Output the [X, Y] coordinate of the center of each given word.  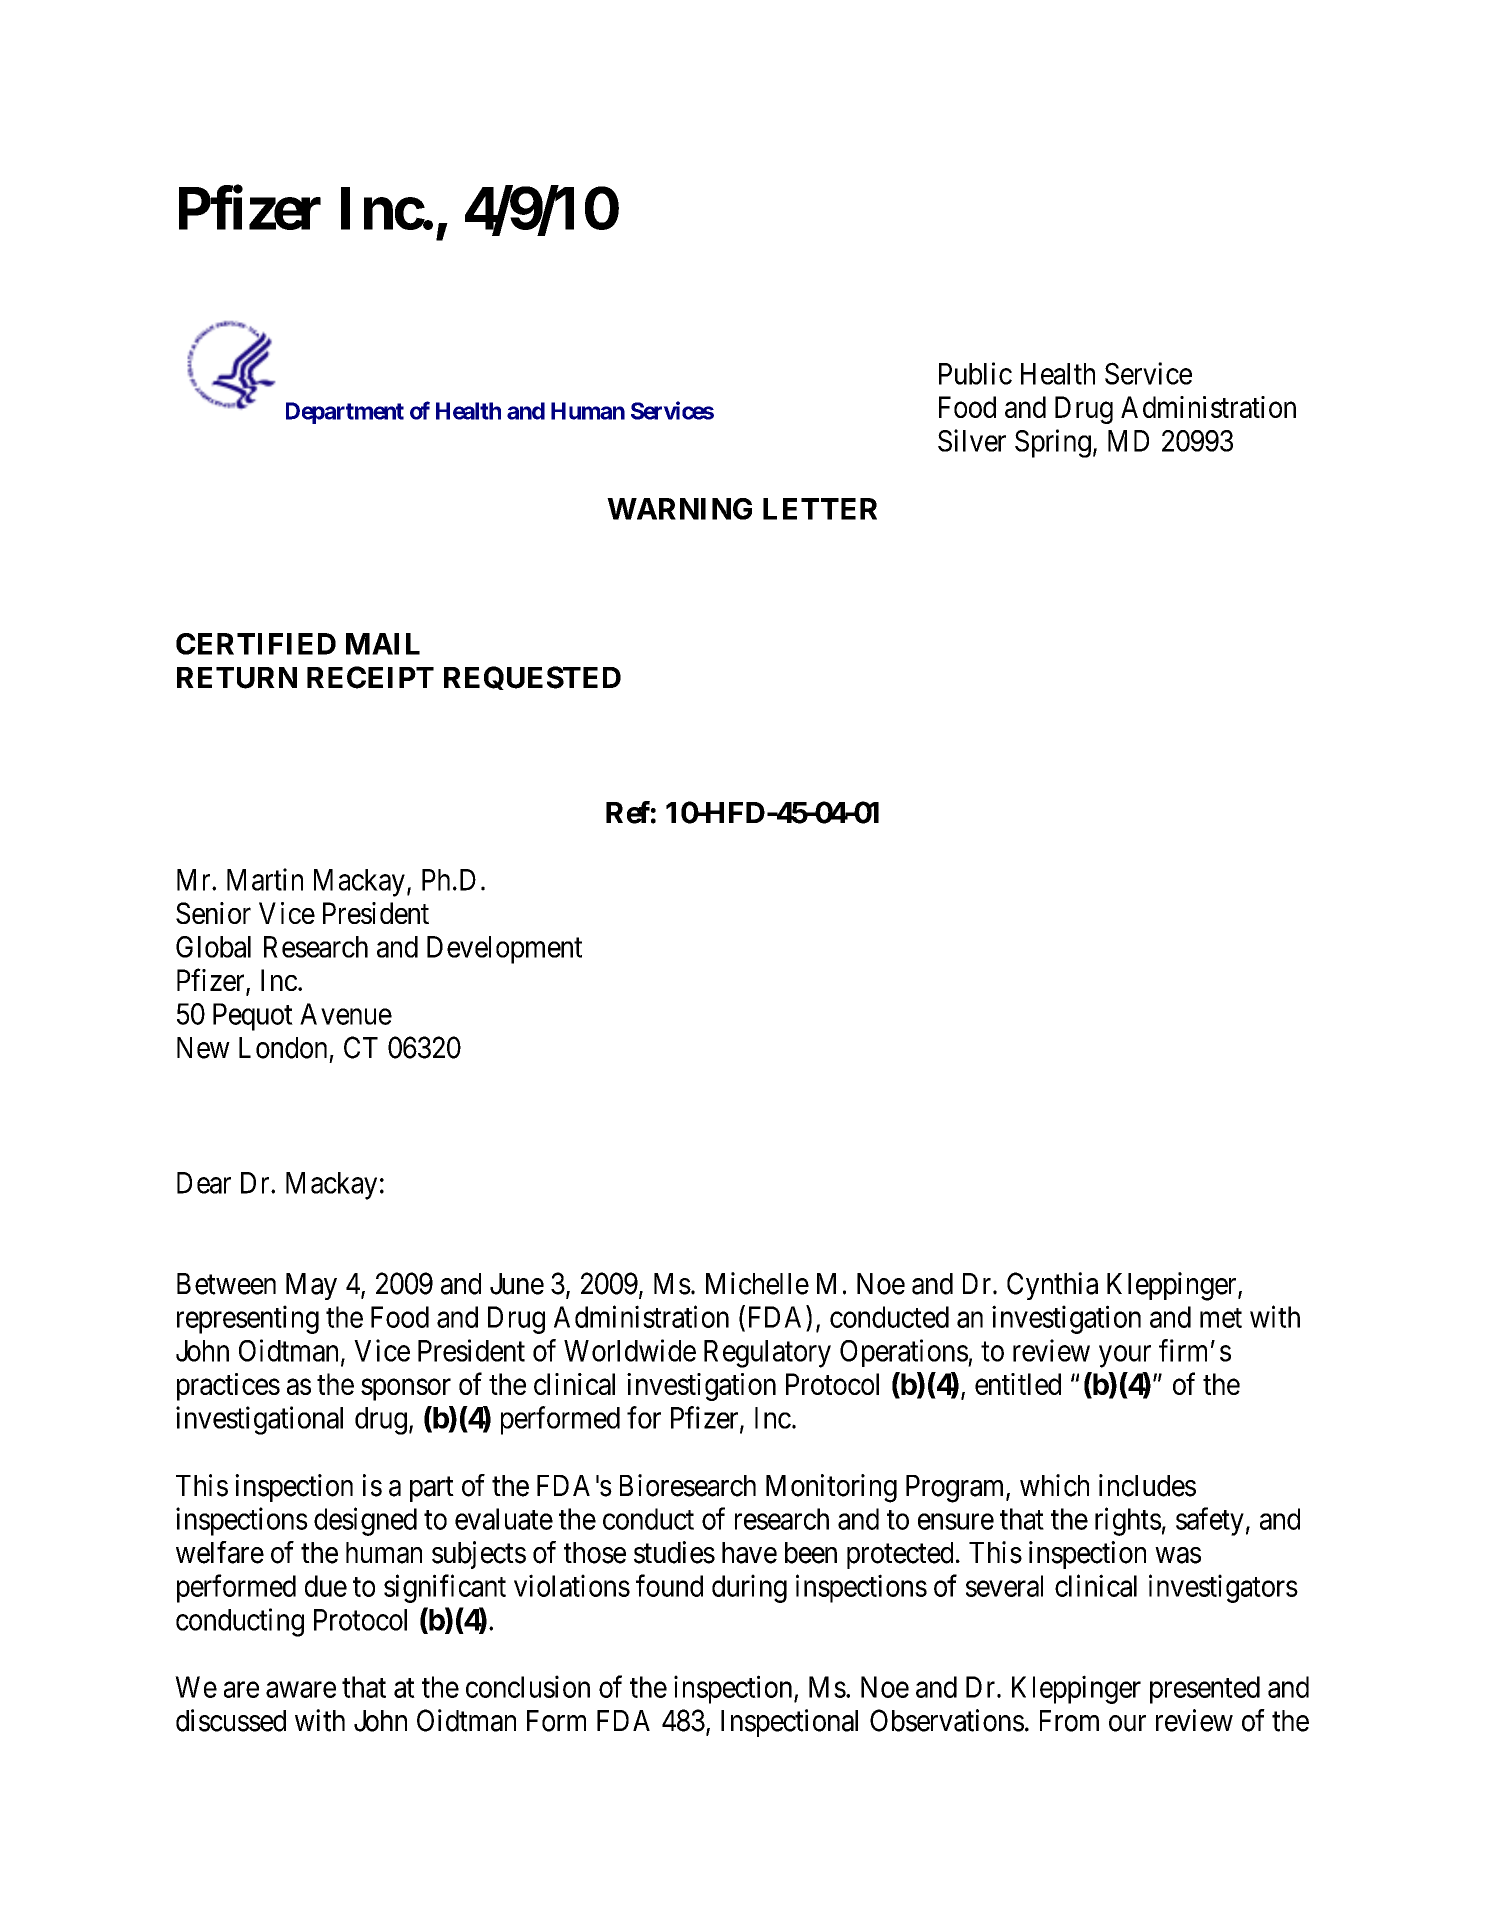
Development [504, 950]
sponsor [406, 1390]
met [1221, 1318]
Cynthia [1052, 1286]
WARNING [679, 509]
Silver [972, 440]
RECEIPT [370, 677]
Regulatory [767, 1354]
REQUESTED [532, 678]
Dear [204, 1183]
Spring [1053, 443]
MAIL [383, 644]
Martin [265, 879]
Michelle [757, 1283]
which [1054, 1485]
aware [301, 1690]
